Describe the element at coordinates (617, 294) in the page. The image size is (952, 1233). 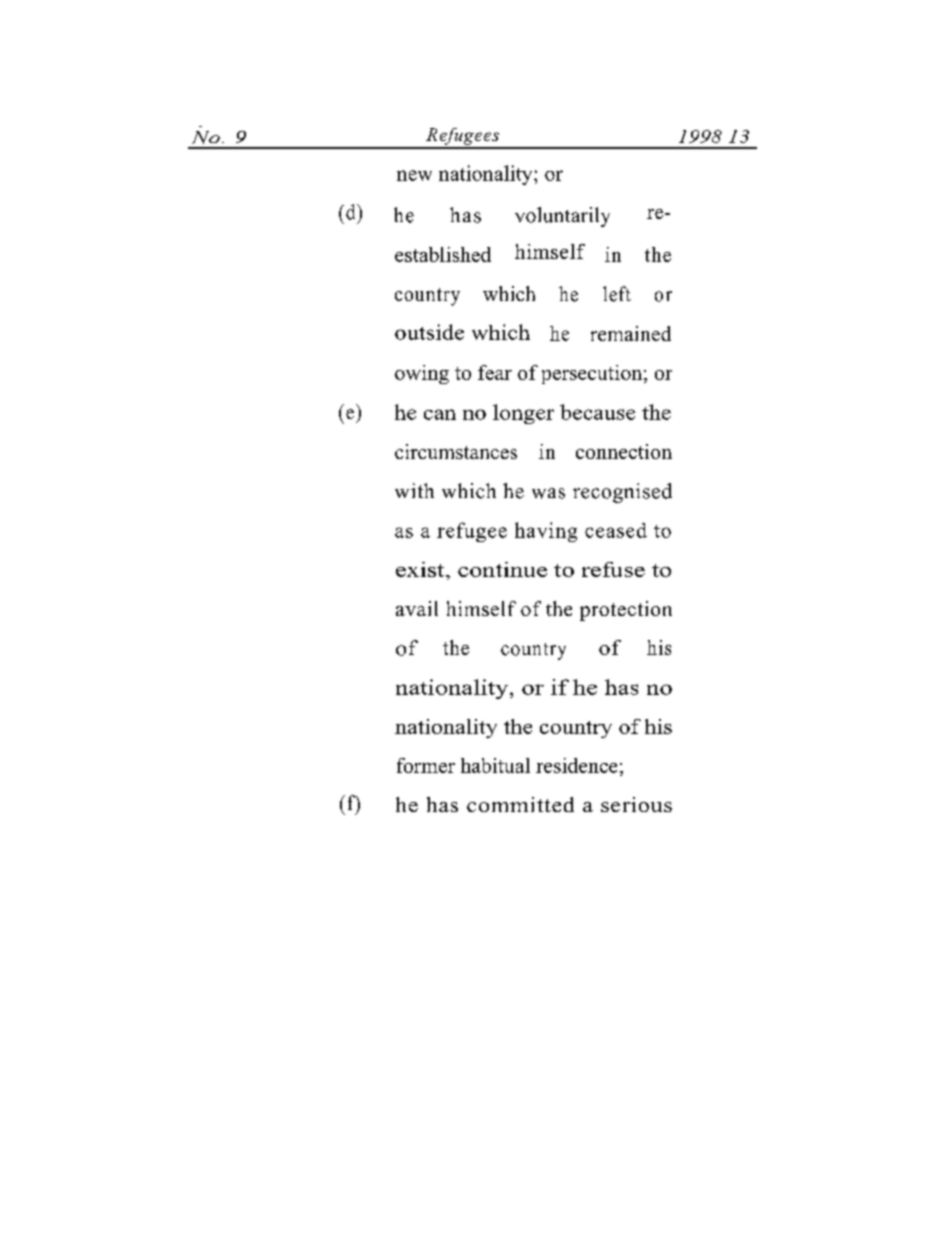
I see `left` at that location.
